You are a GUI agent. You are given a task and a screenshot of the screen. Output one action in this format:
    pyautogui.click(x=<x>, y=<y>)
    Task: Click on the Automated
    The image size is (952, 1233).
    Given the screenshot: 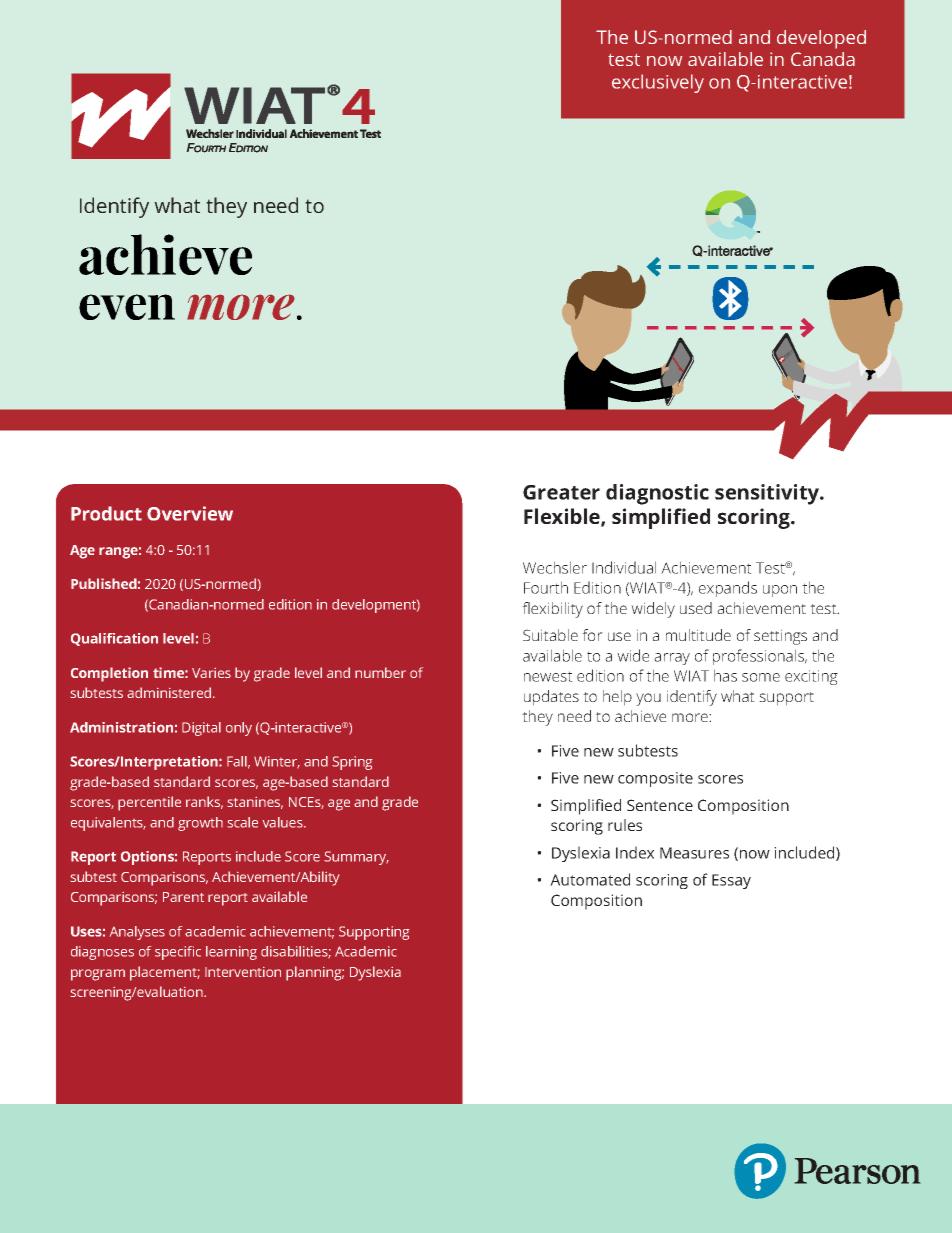 What is the action you would take?
    pyautogui.click(x=590, y=879)
